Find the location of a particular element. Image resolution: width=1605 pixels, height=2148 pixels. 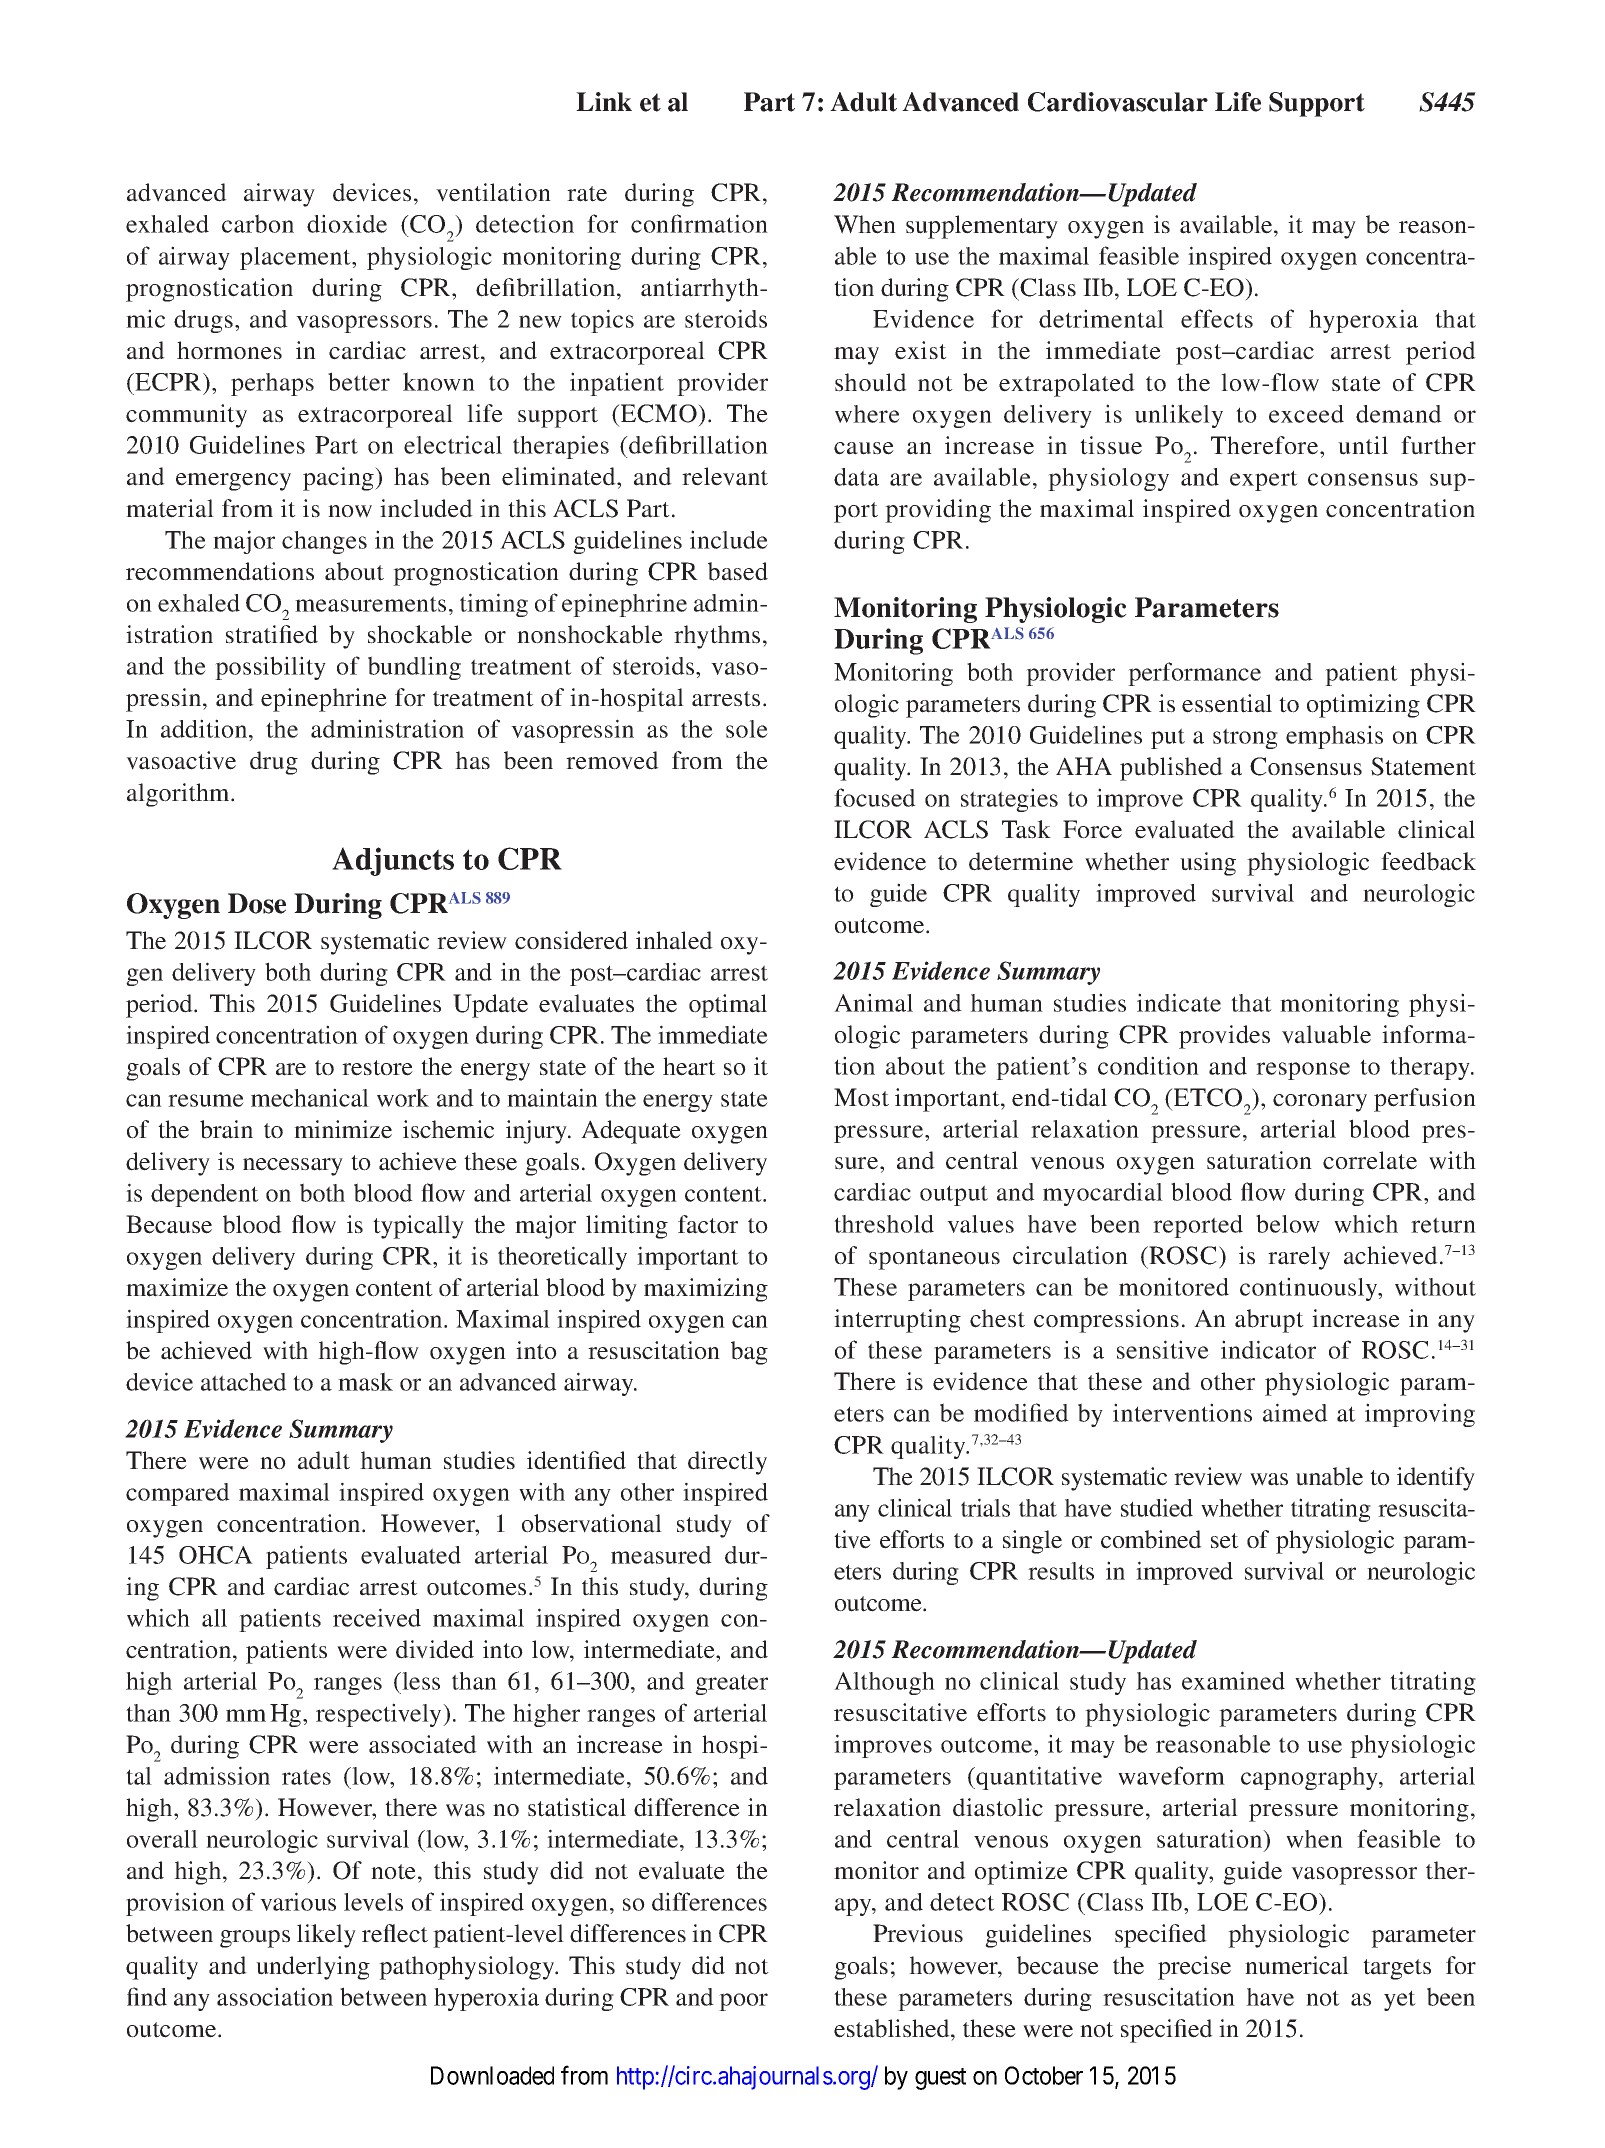

received is located at coordinates (377, 1617).
